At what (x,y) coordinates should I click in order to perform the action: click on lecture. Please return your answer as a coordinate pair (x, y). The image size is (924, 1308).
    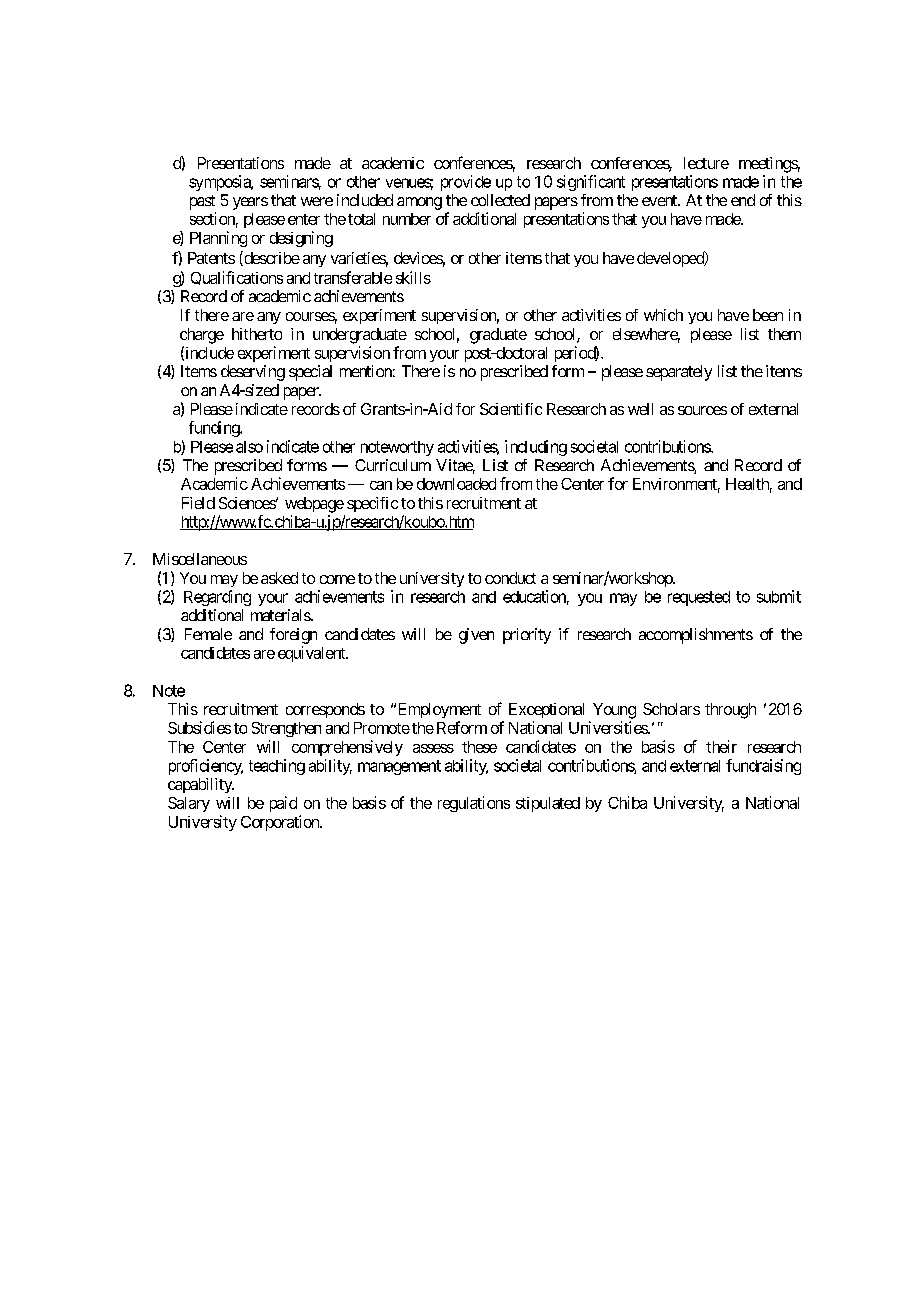
    Looking at the image, I should click on (706, 163).
